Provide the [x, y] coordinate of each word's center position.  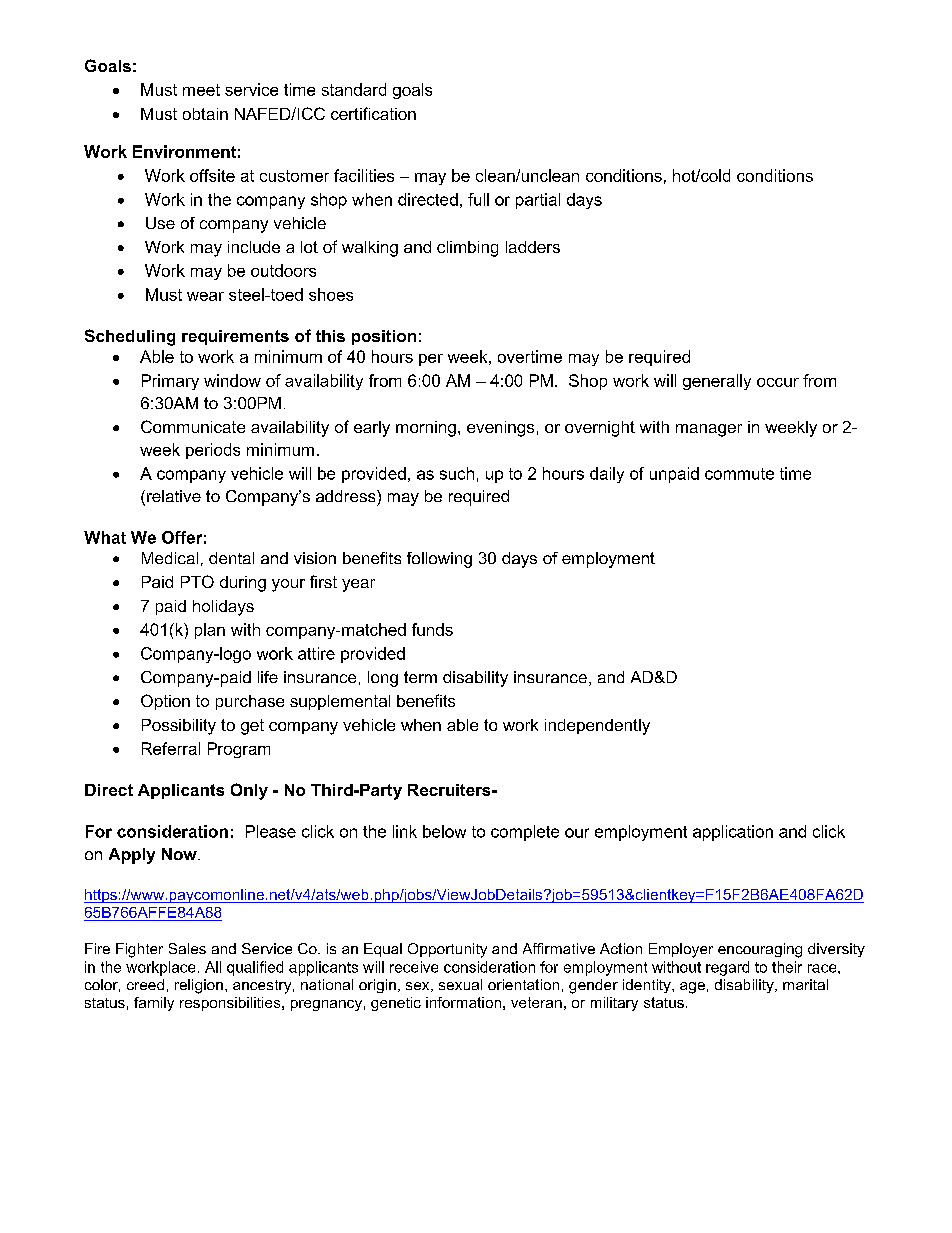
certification [373, 113]
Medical [170, 558]
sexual [460, 984]
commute [739, 474]
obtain [205, 114]
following [439, 560]
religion [199, 986]
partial [538, 201]
